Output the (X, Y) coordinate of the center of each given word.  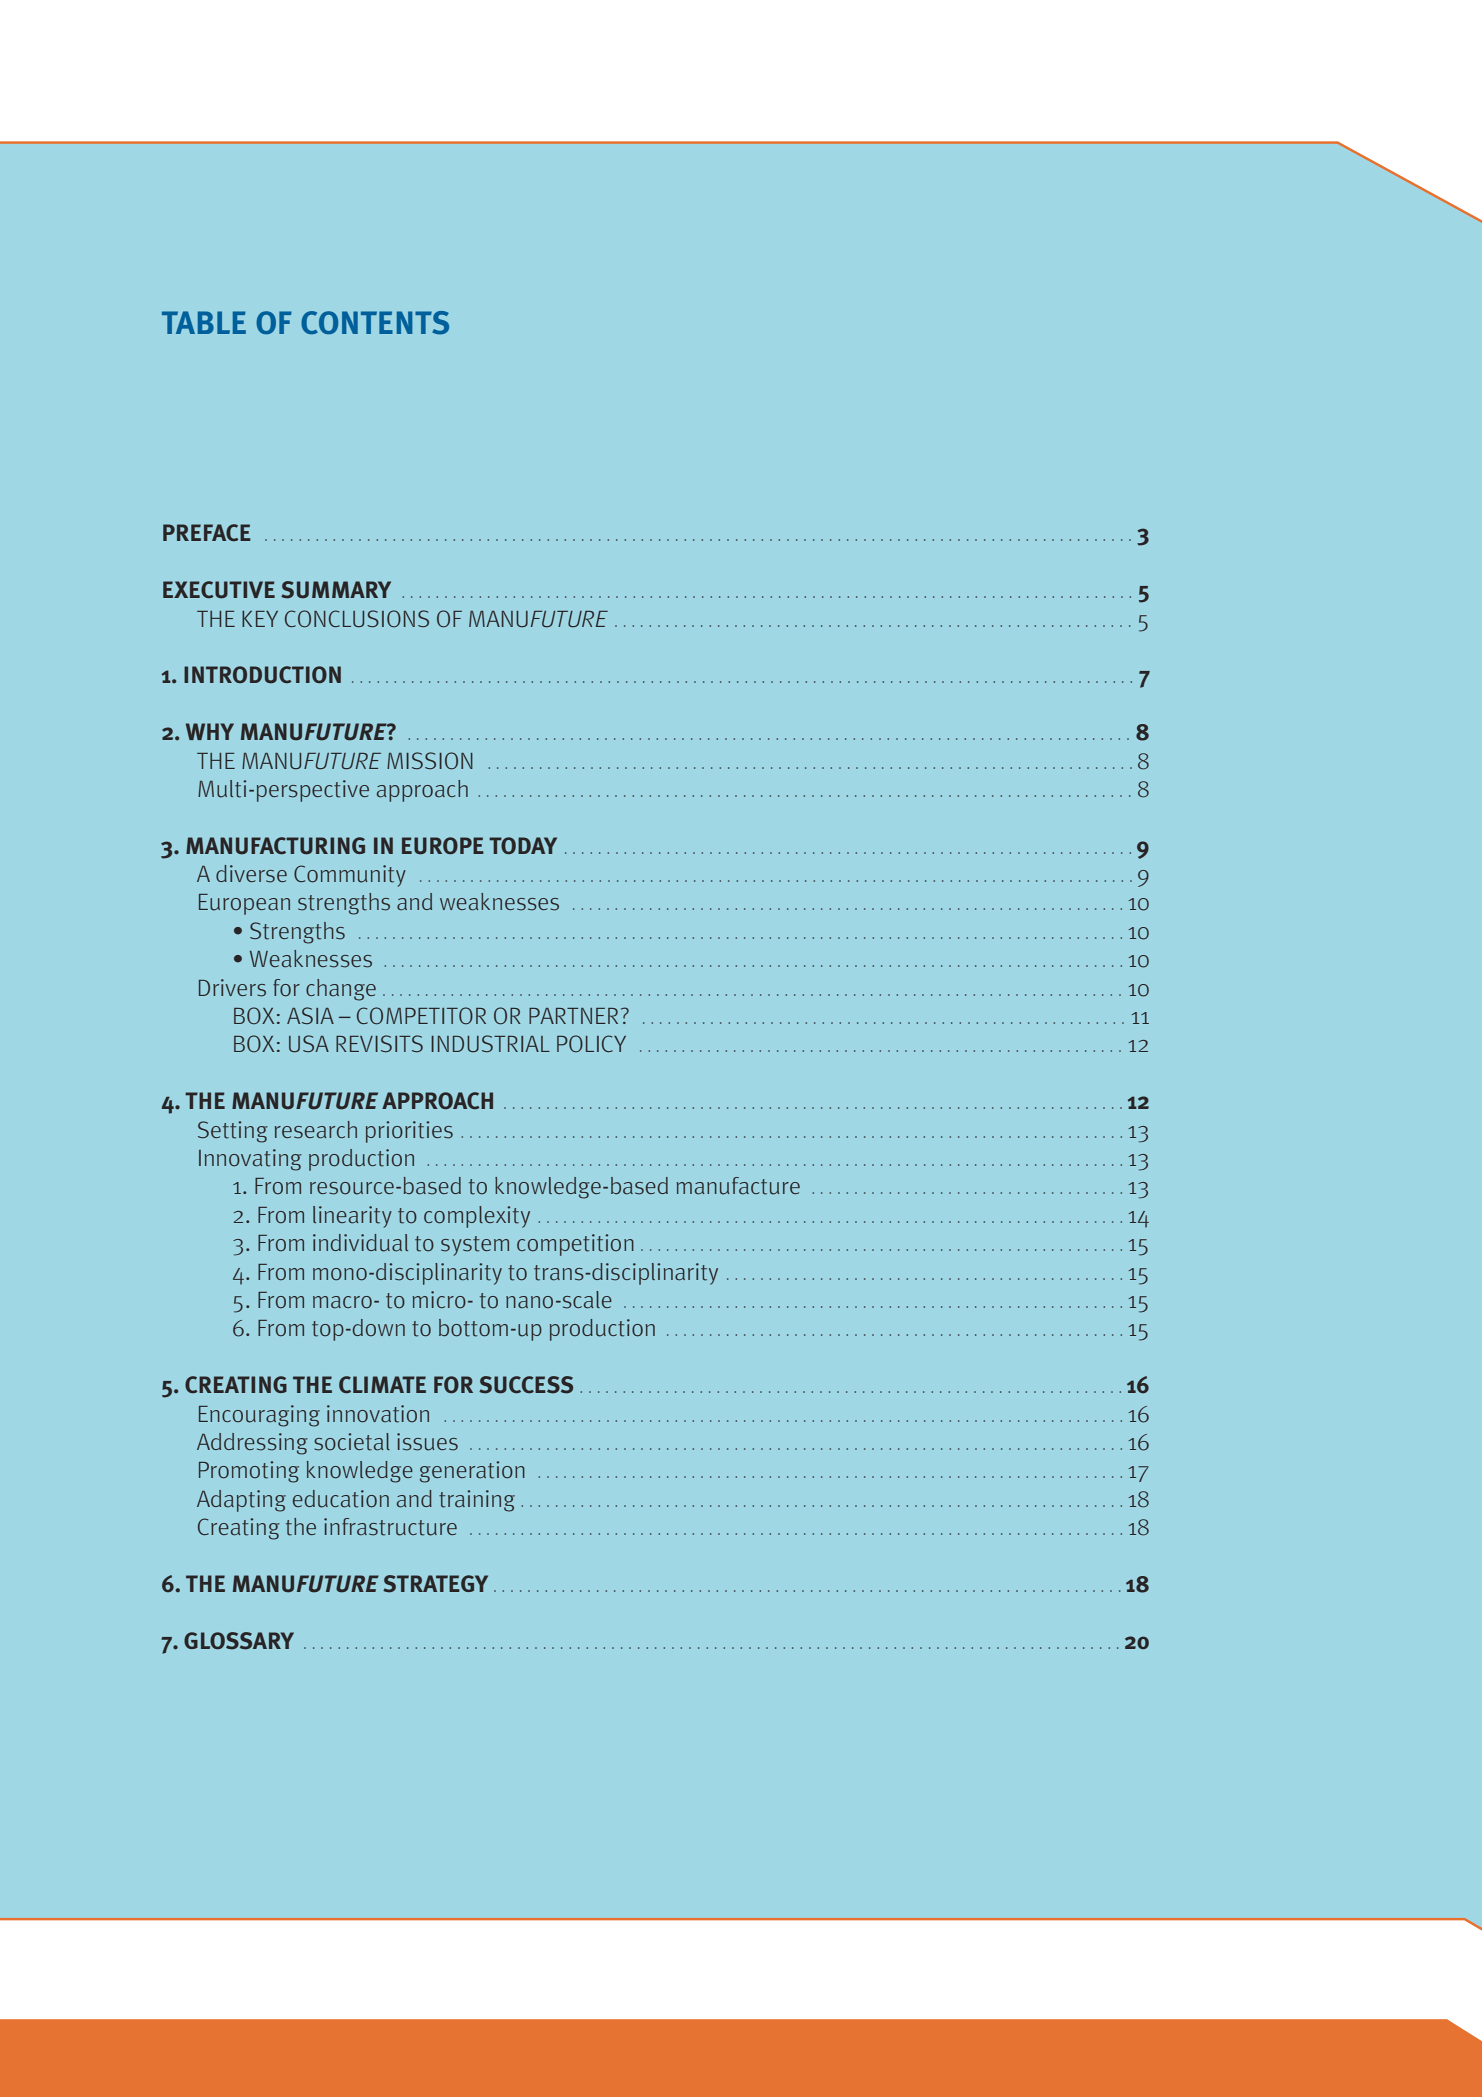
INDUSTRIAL (490, 1043)
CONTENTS (375, 323)
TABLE (204, 322)
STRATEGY (435, 1584)
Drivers (232, 988)
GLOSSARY (239, 1641)
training (477, 1501)
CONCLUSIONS (357, 619)
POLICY (591, 1043)
